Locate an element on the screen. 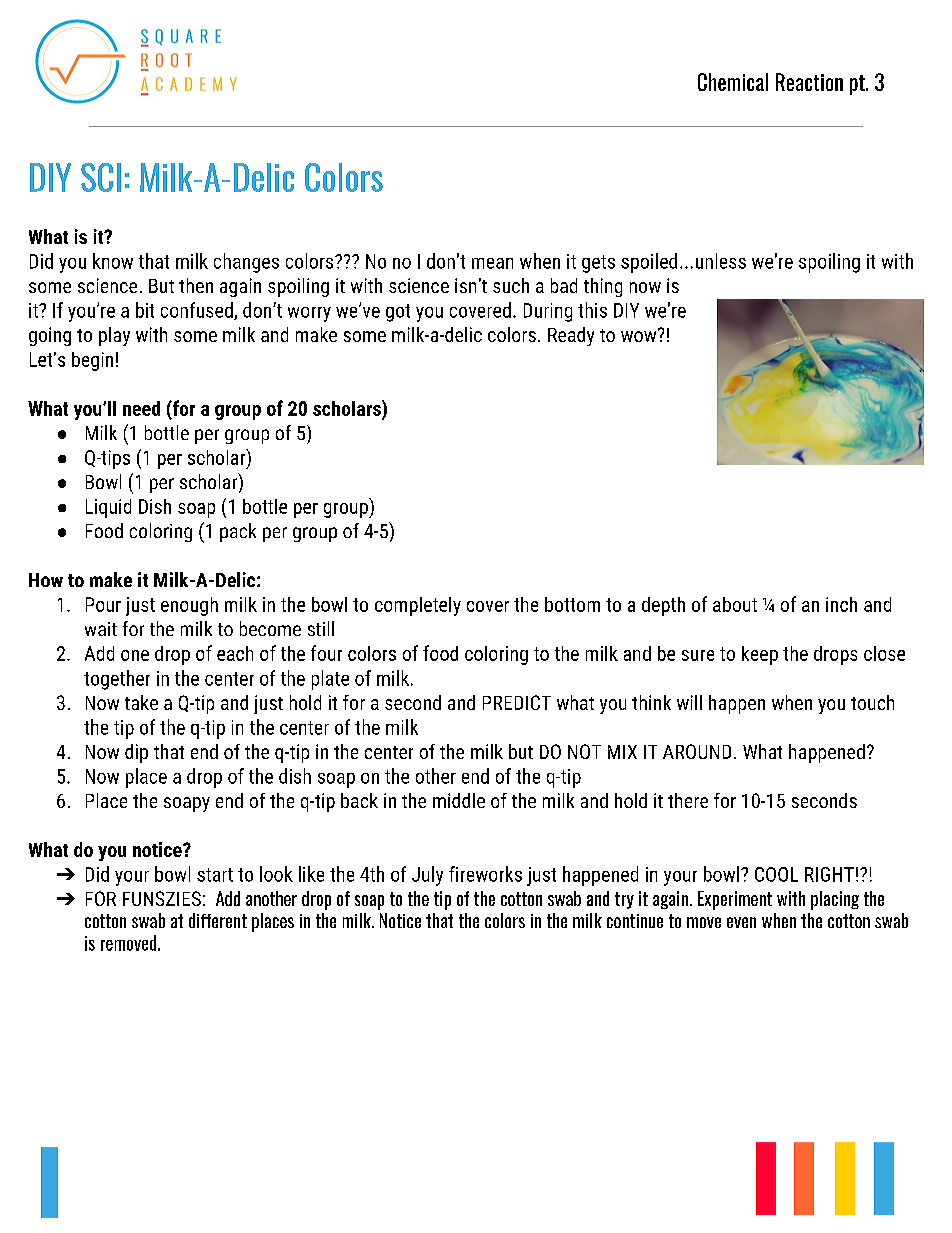  completely is located at coordinates (418, 606).
